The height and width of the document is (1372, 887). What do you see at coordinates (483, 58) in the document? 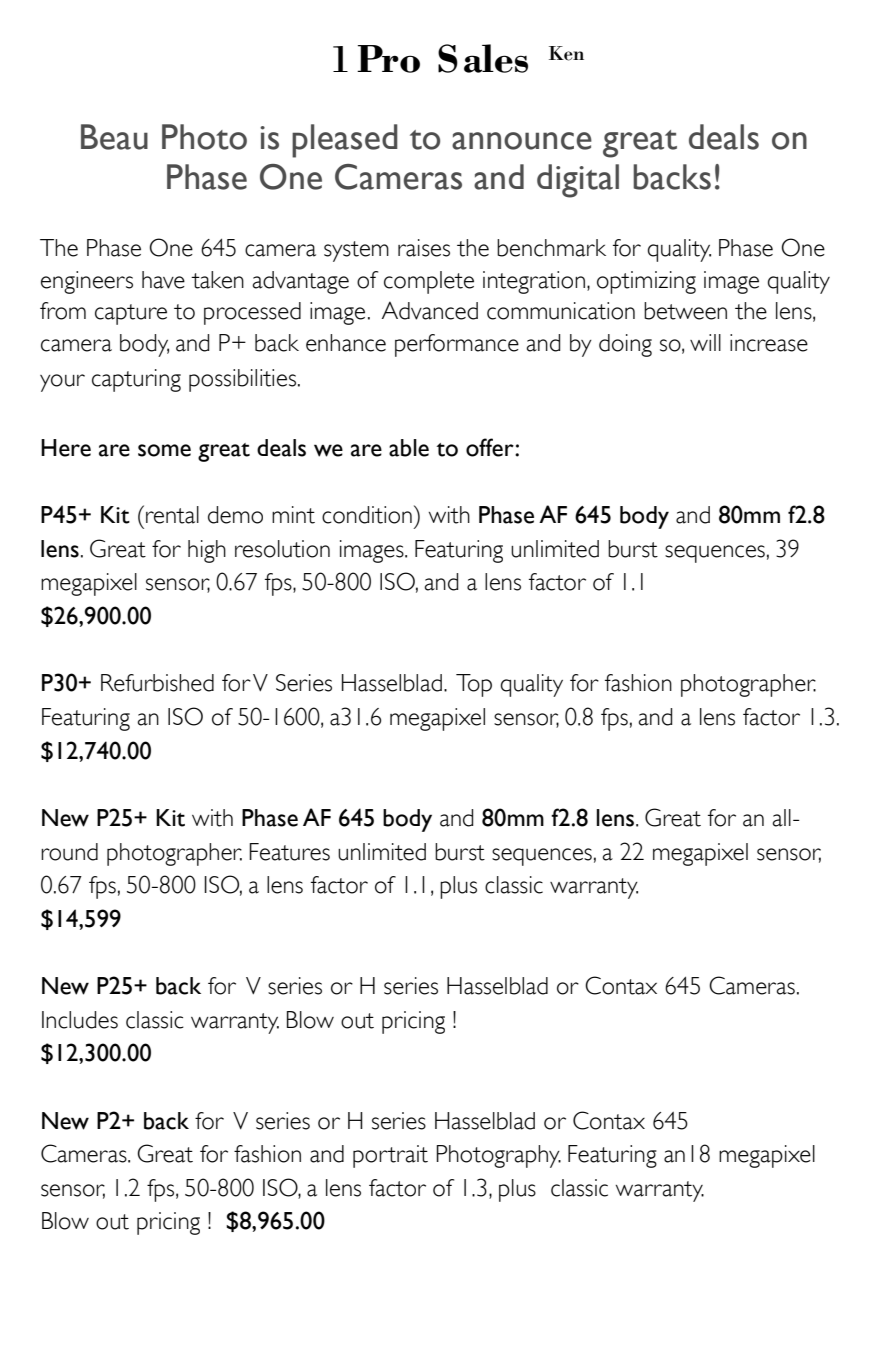
I see `Sales` at bounding box center [483, 58].
